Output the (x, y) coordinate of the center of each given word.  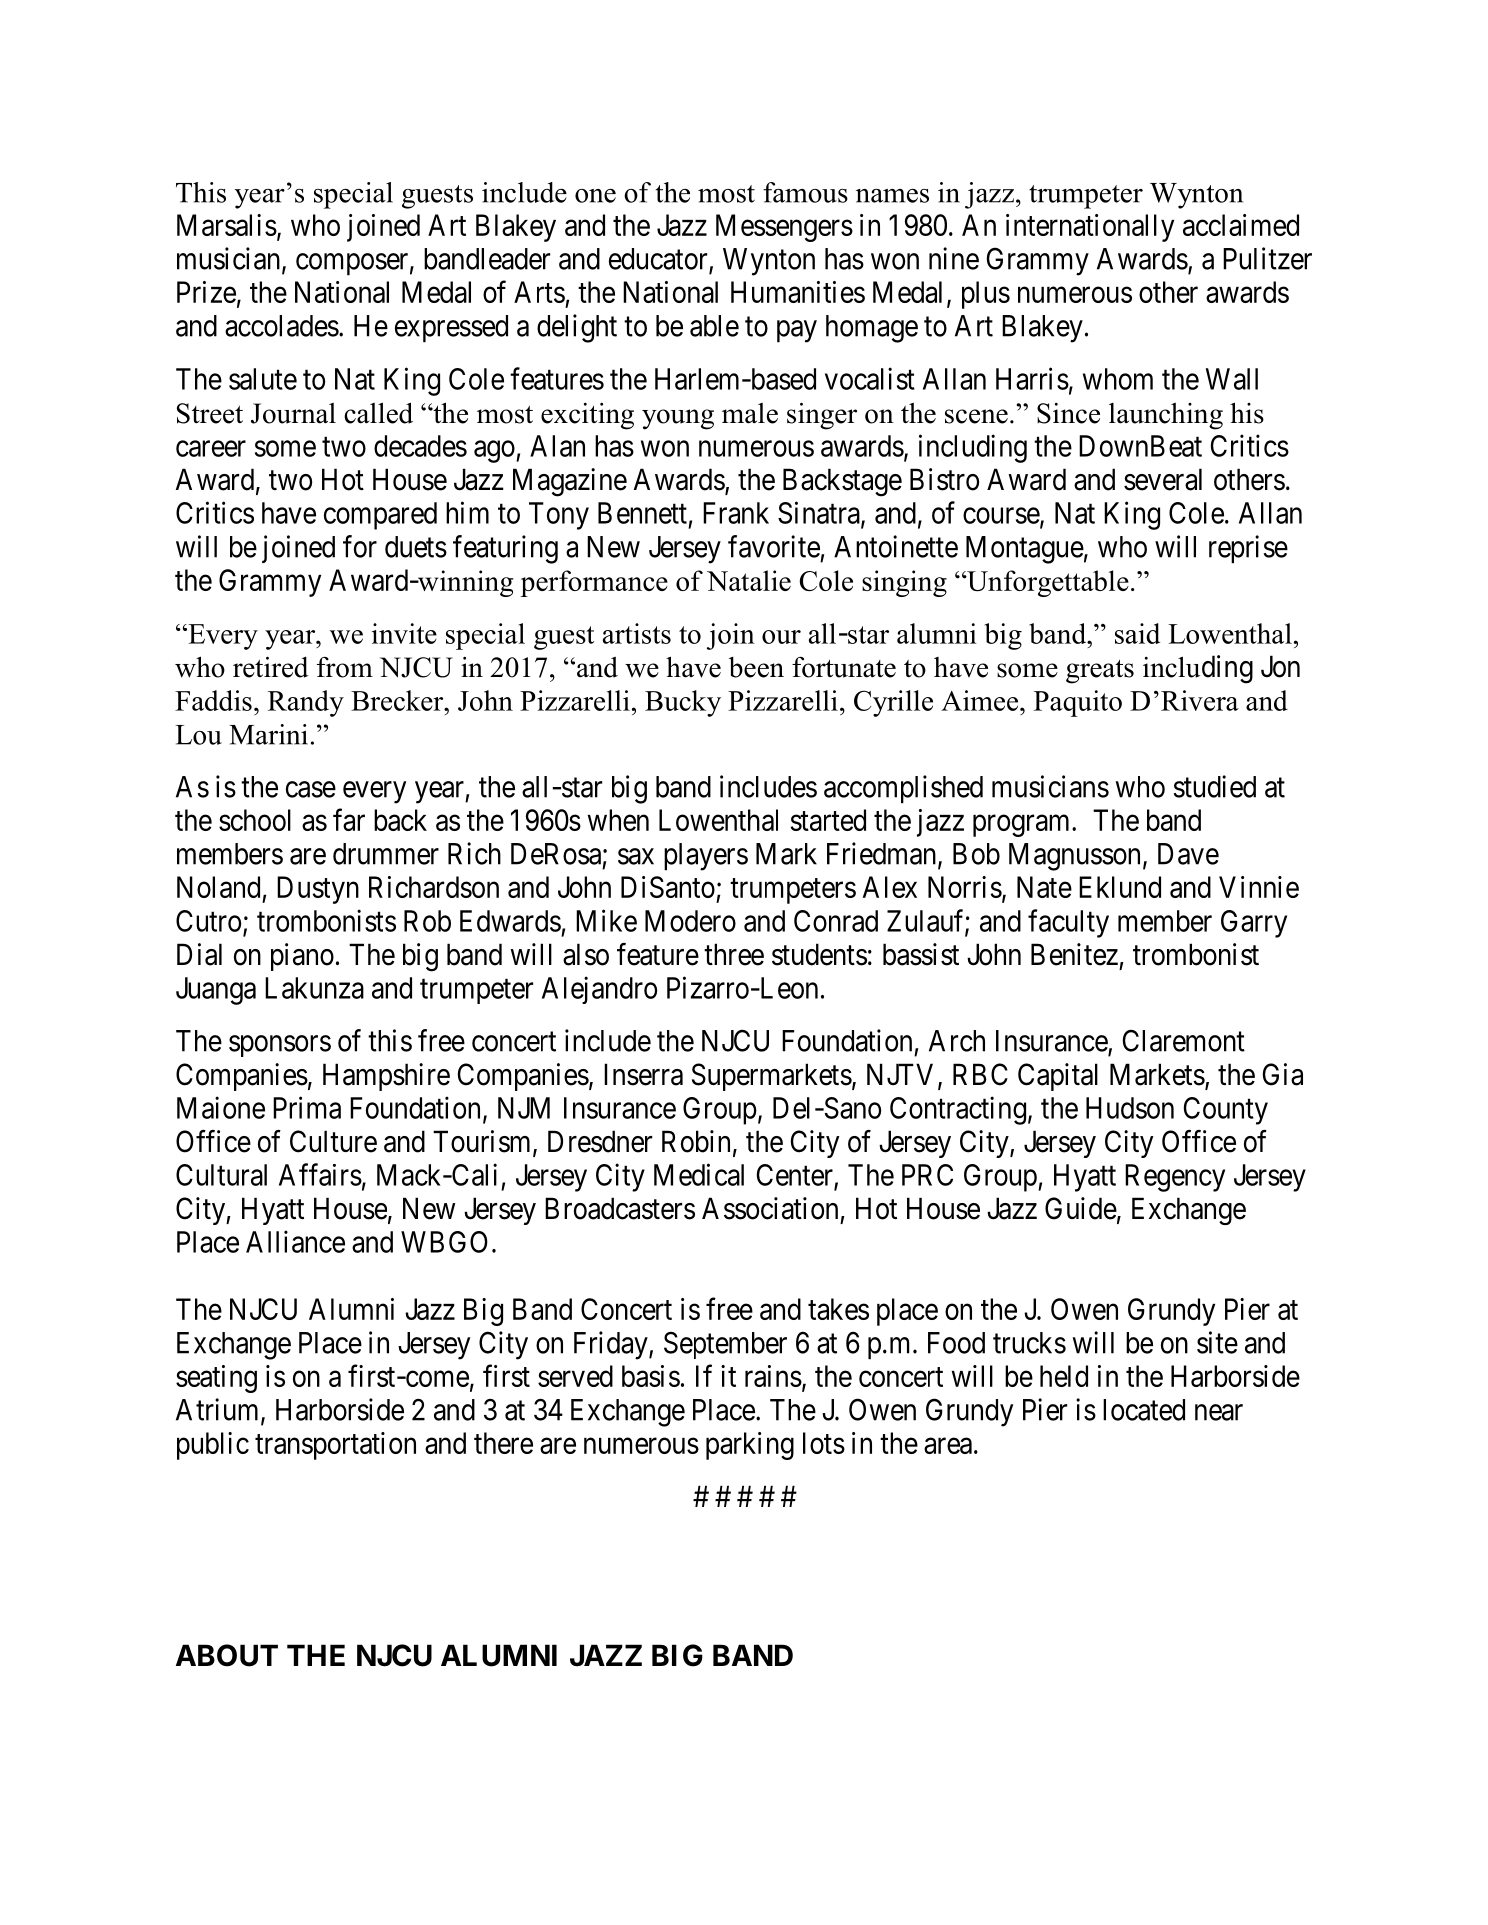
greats (1100, 672)
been (756, 667)
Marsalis (227, 225)
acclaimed (1241, 225)
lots (824, 1443)
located (1144, 1410)
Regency (1175, 1178)
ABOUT (227, 1655)
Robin (696, 1141)
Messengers (784, 228)
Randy (306, 703)
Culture (333, 1141)
